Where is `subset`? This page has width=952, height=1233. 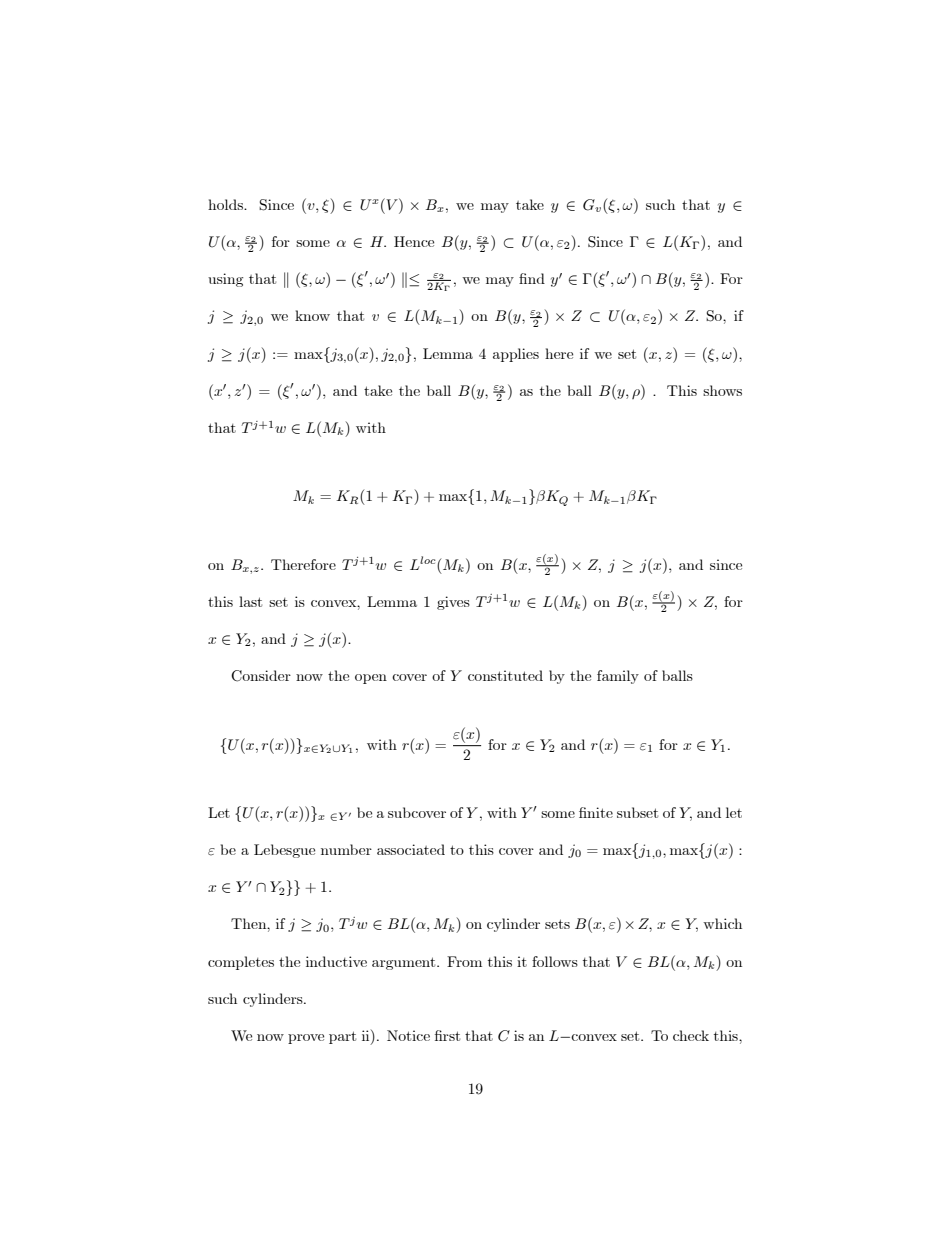 subset is located at coordinates (637, 812).
